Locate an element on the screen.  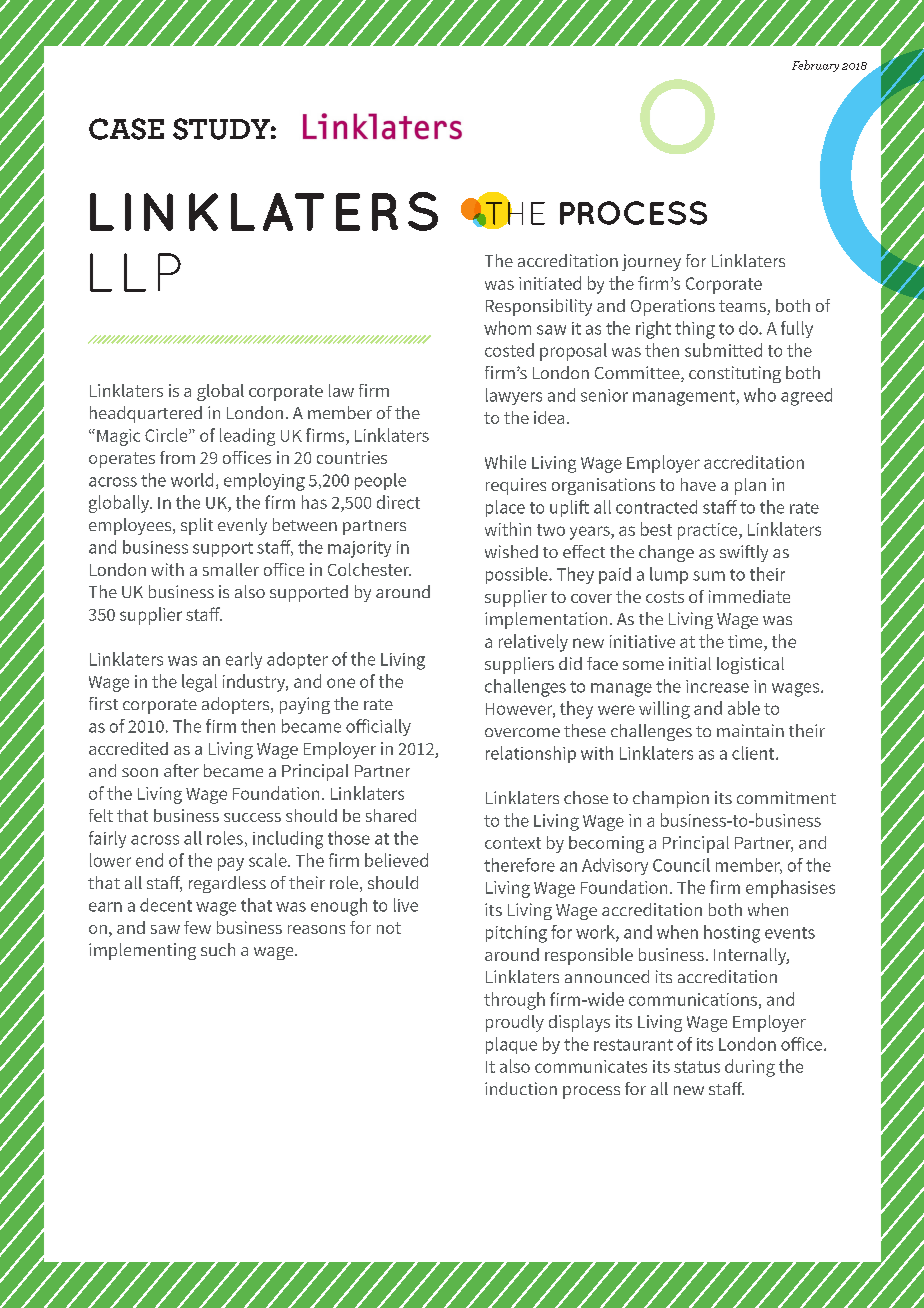
during is located at coordinates (750, 1068).
